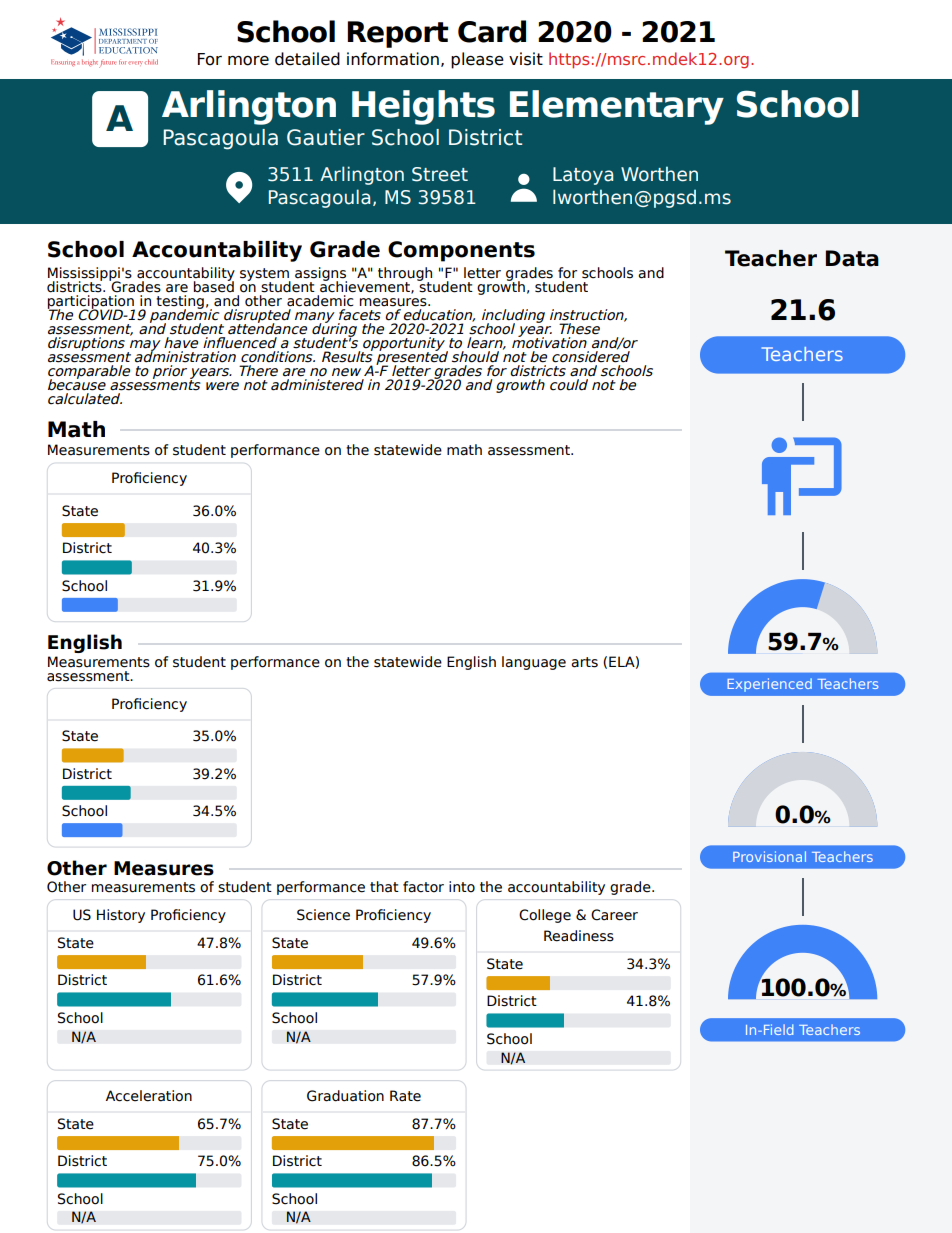 This screenshot has height=1233, width=952. I want to click on Career, so click(614, 915).
